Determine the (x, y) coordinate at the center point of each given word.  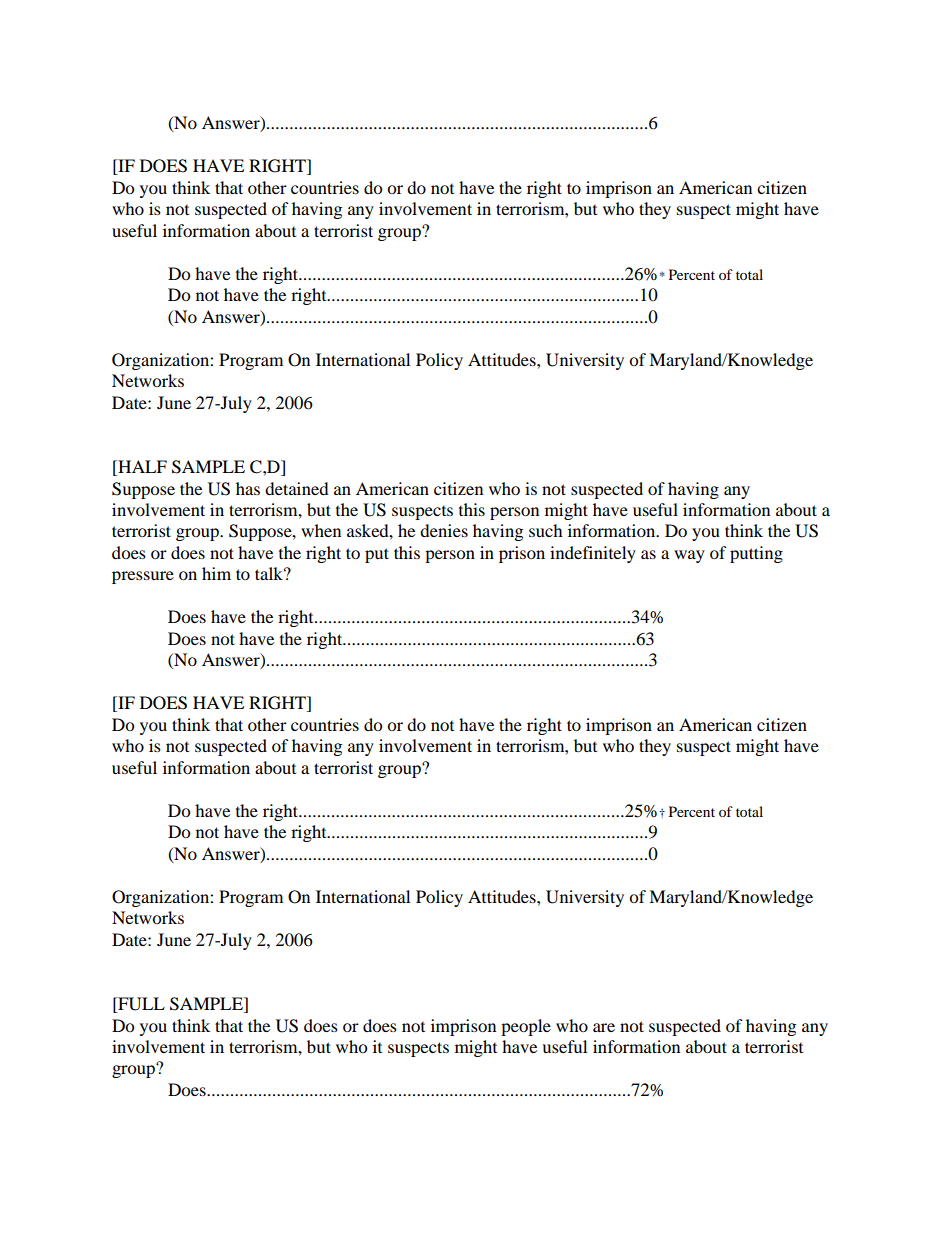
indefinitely (593, 554)
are (604, 1027)
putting (756, 554)
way (689, 556)
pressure (143, 577)
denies (444, 530)
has (248, 488)
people (526, 1027)
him (216, 573)
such (546, 530)
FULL (140, 1005)
